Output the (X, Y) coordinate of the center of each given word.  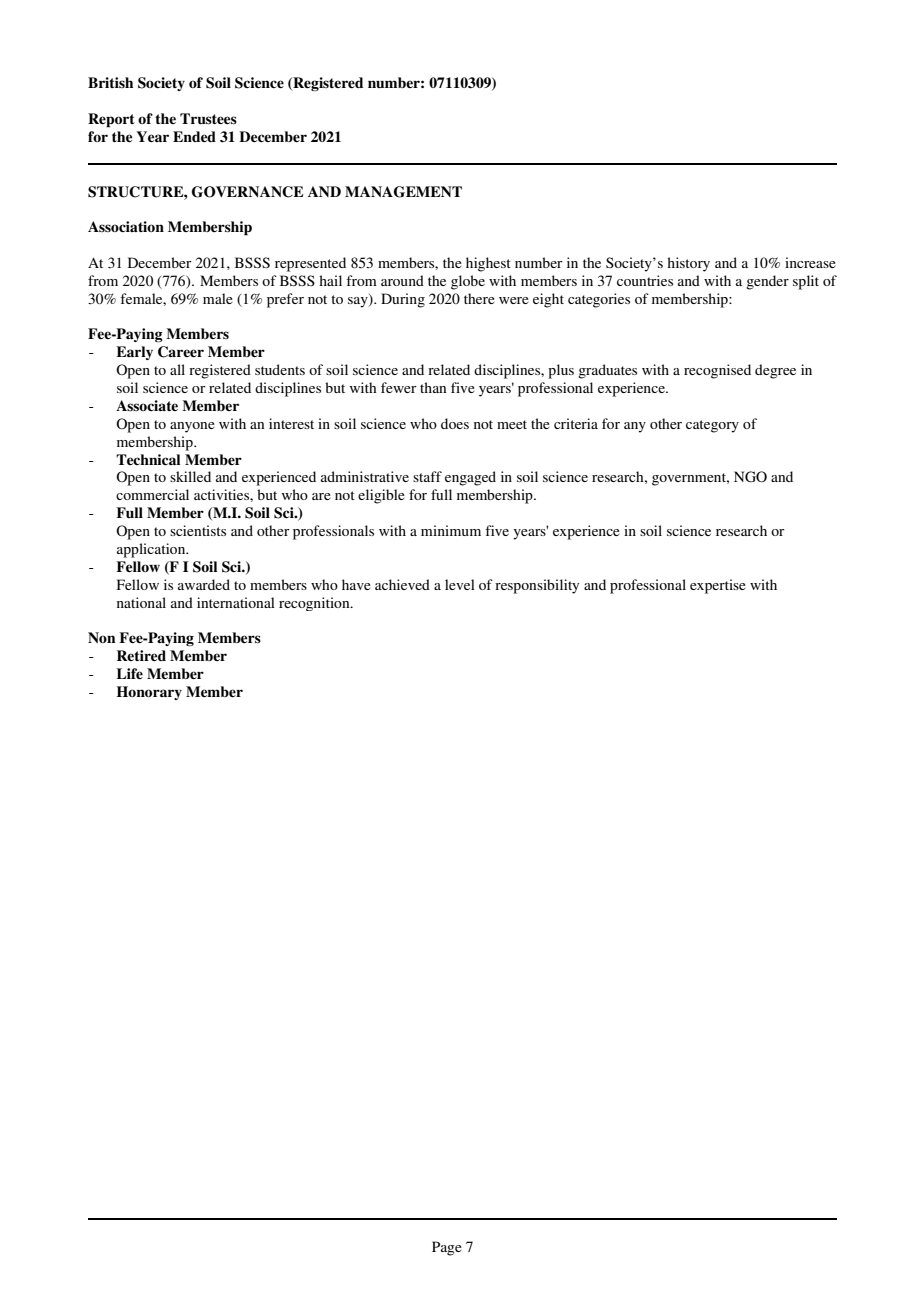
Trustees (208, 118)
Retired (141, 655)
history (688, 264)
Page (447, 1248)
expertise (718, 586)
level (460, 584)
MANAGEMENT (403, 192)
